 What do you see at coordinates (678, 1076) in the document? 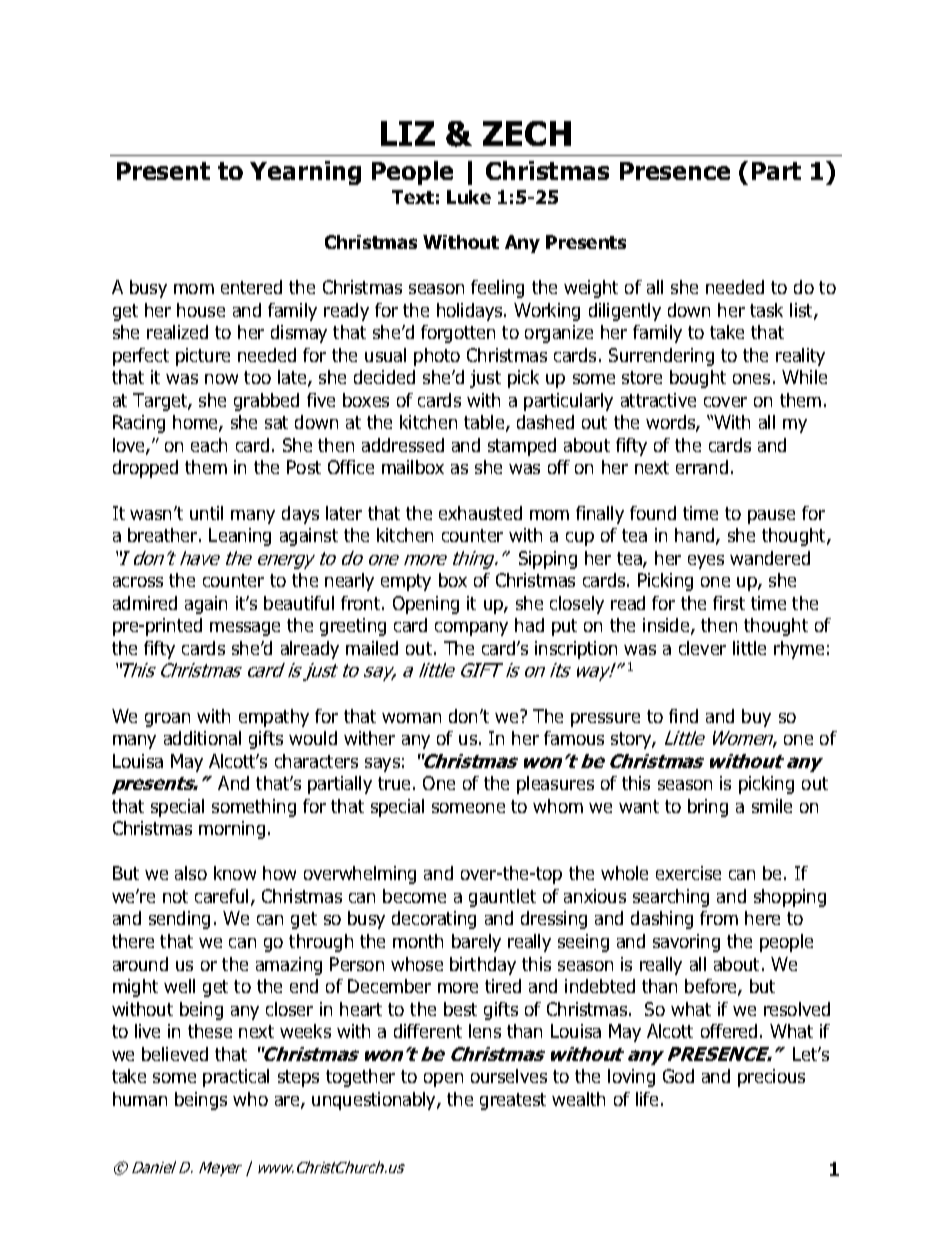
I see `God` at bounding box center [678, 1076].
